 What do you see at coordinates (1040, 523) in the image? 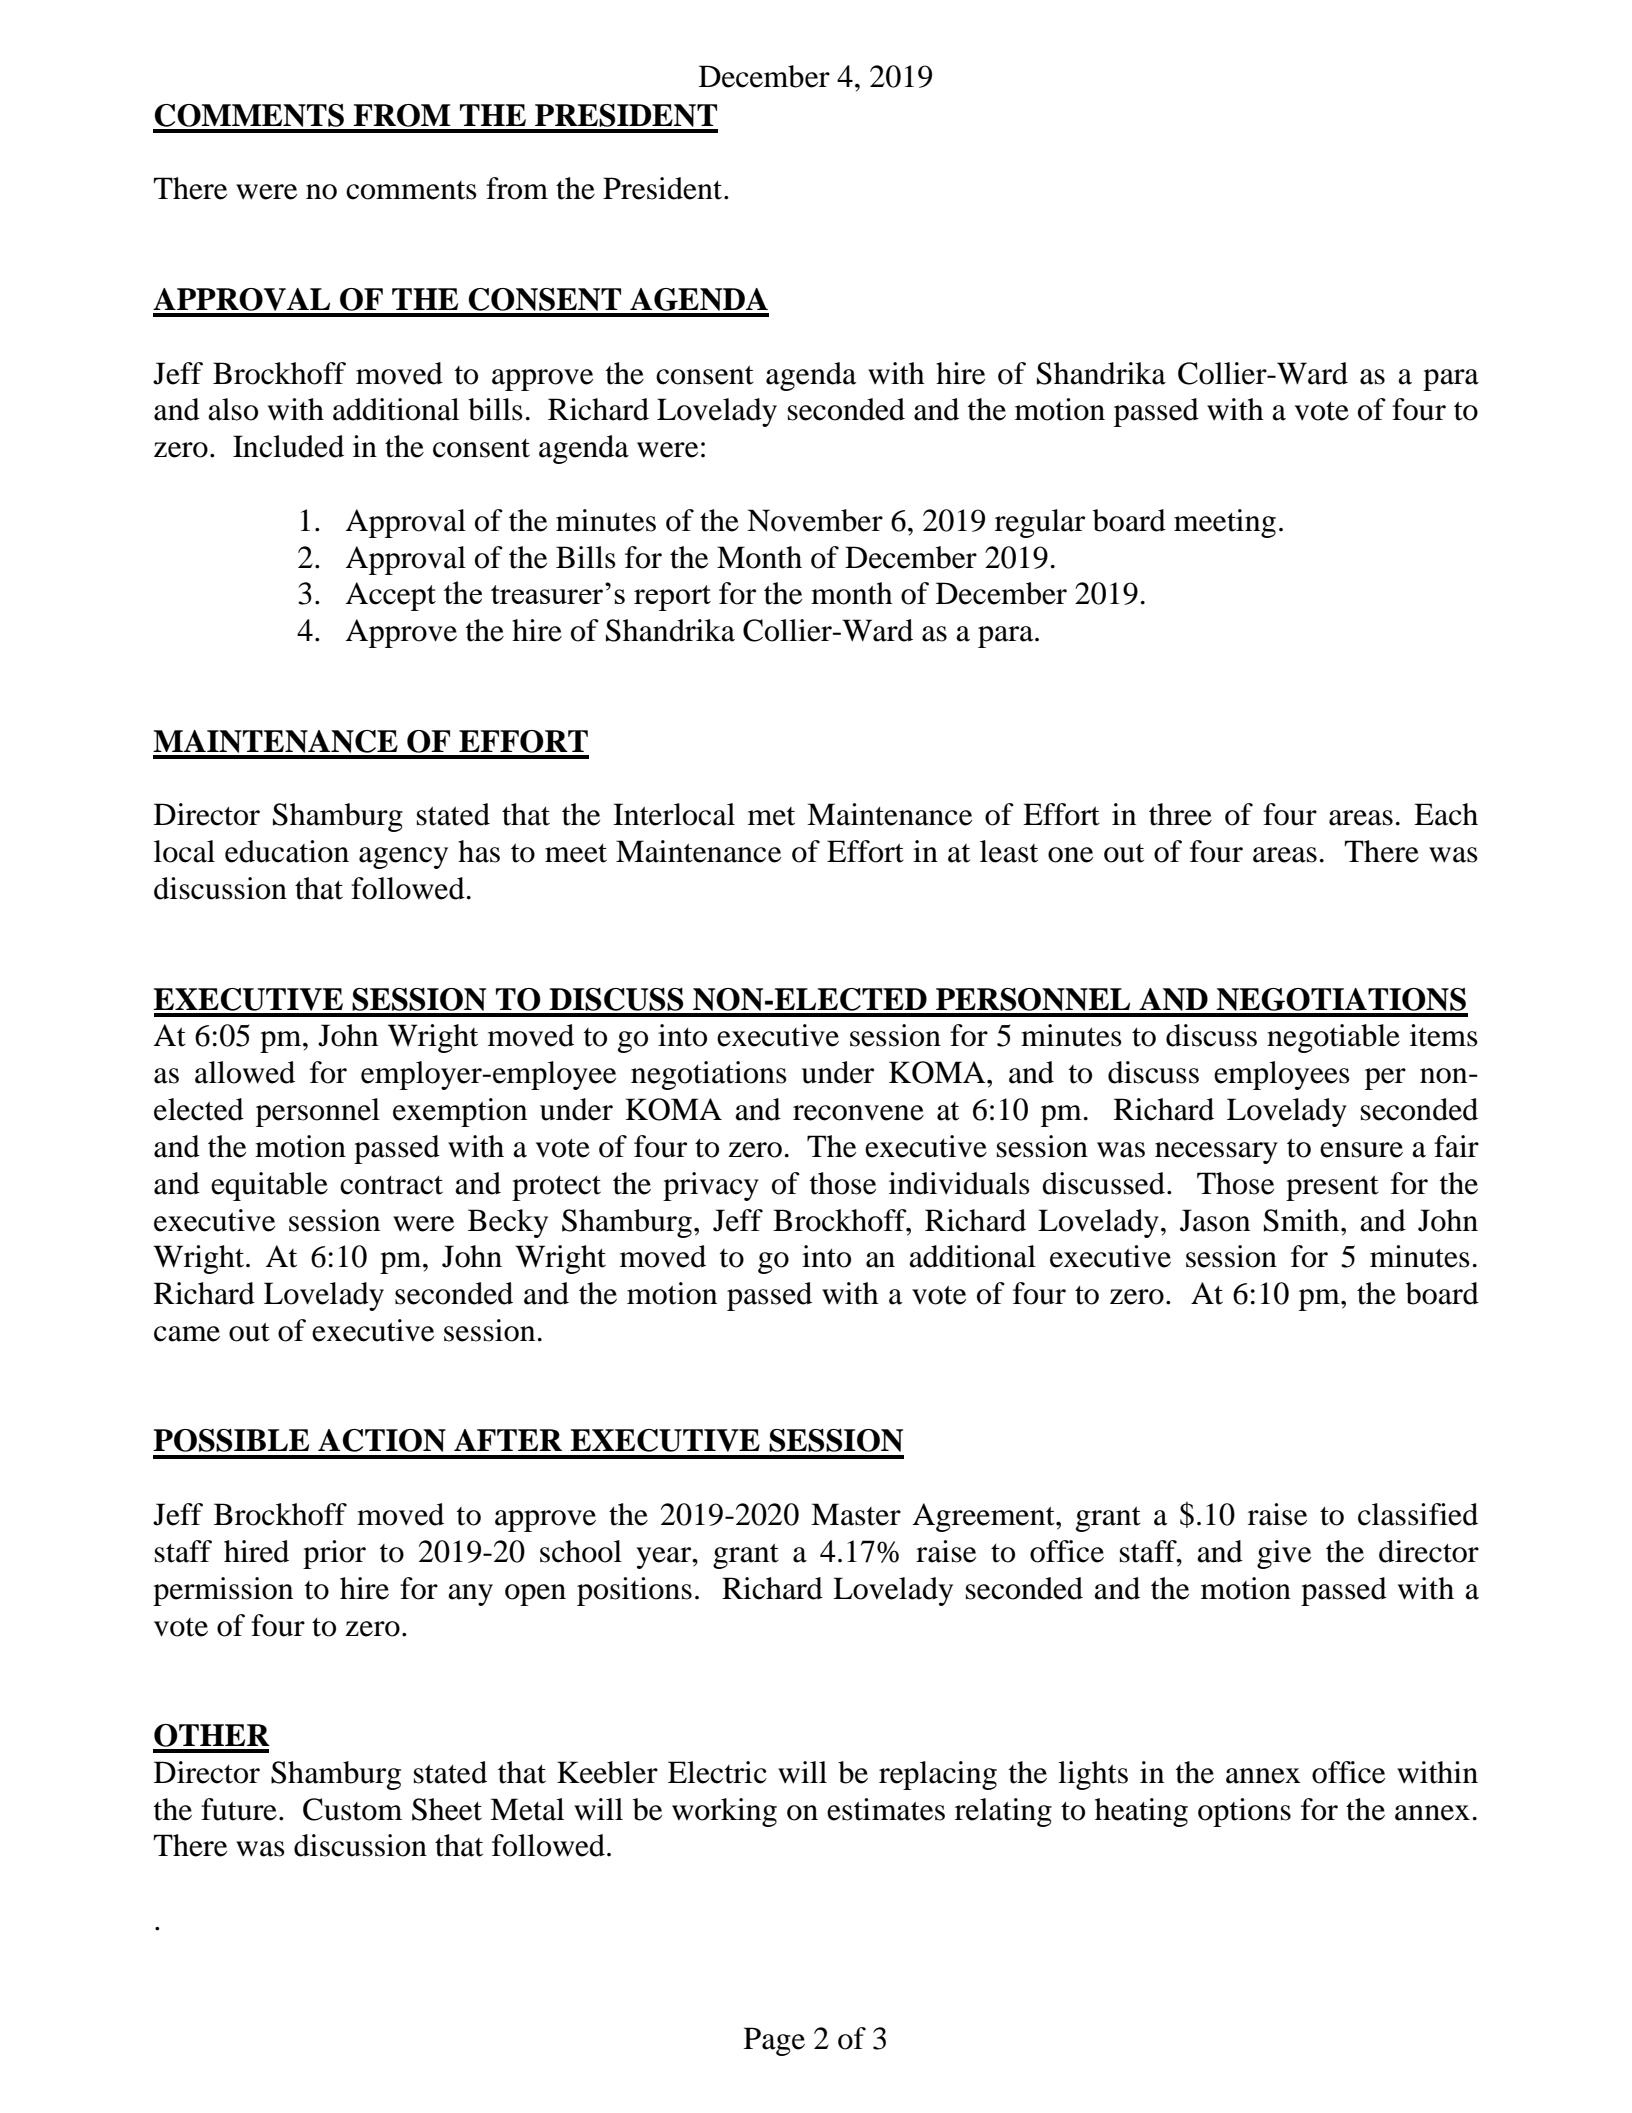
I see `regular` at bounding box center [1040, 523].
